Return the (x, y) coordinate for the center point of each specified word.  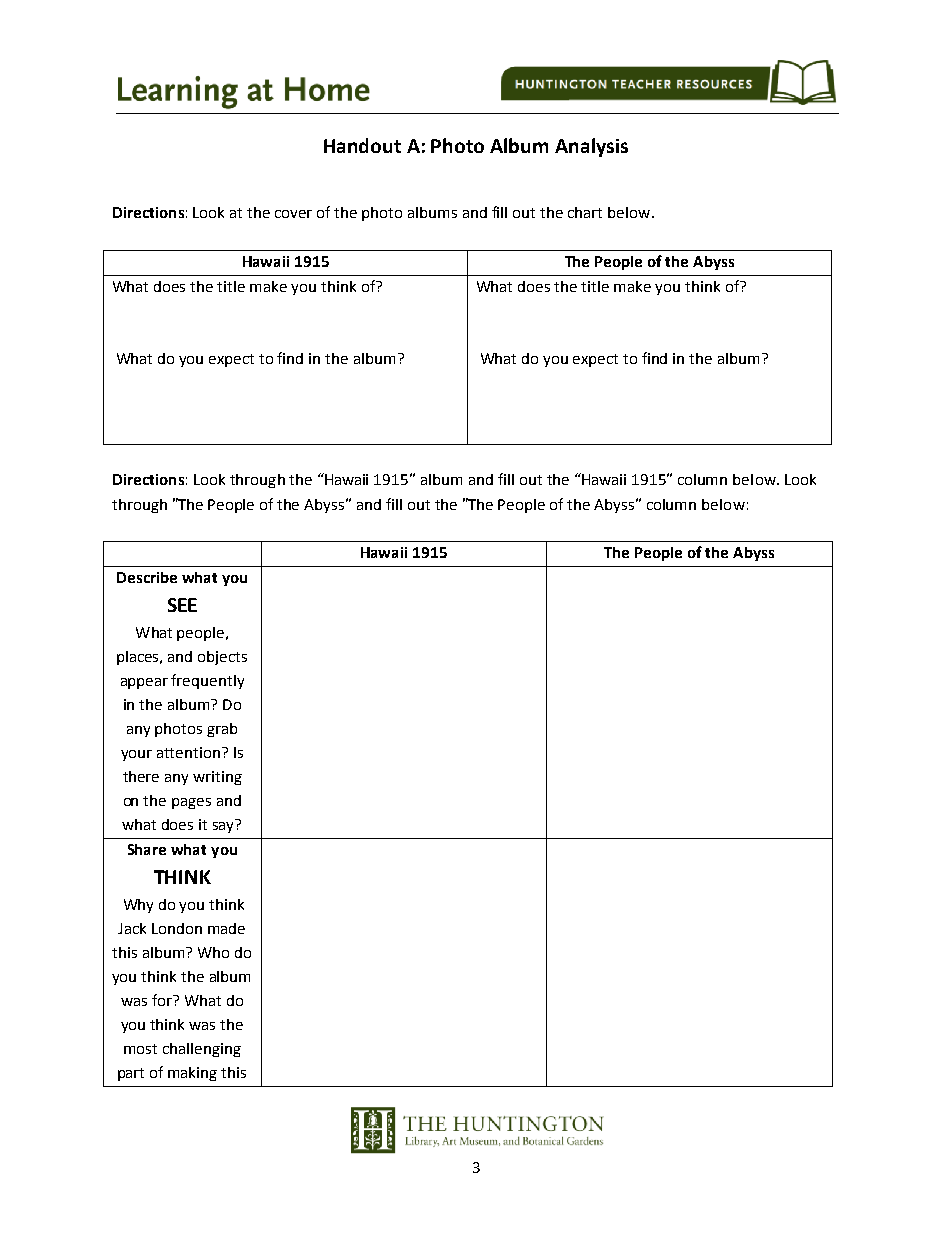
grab (222, 730)
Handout (362, 145)
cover (293, 214)
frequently (207, 681)
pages (191, 803)
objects (222, 658)
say (223, 827)
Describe (147, 577)
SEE (182, 605)
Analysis (591, 147)
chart (585, 212)
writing (217, 778)
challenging (202, 1050)
